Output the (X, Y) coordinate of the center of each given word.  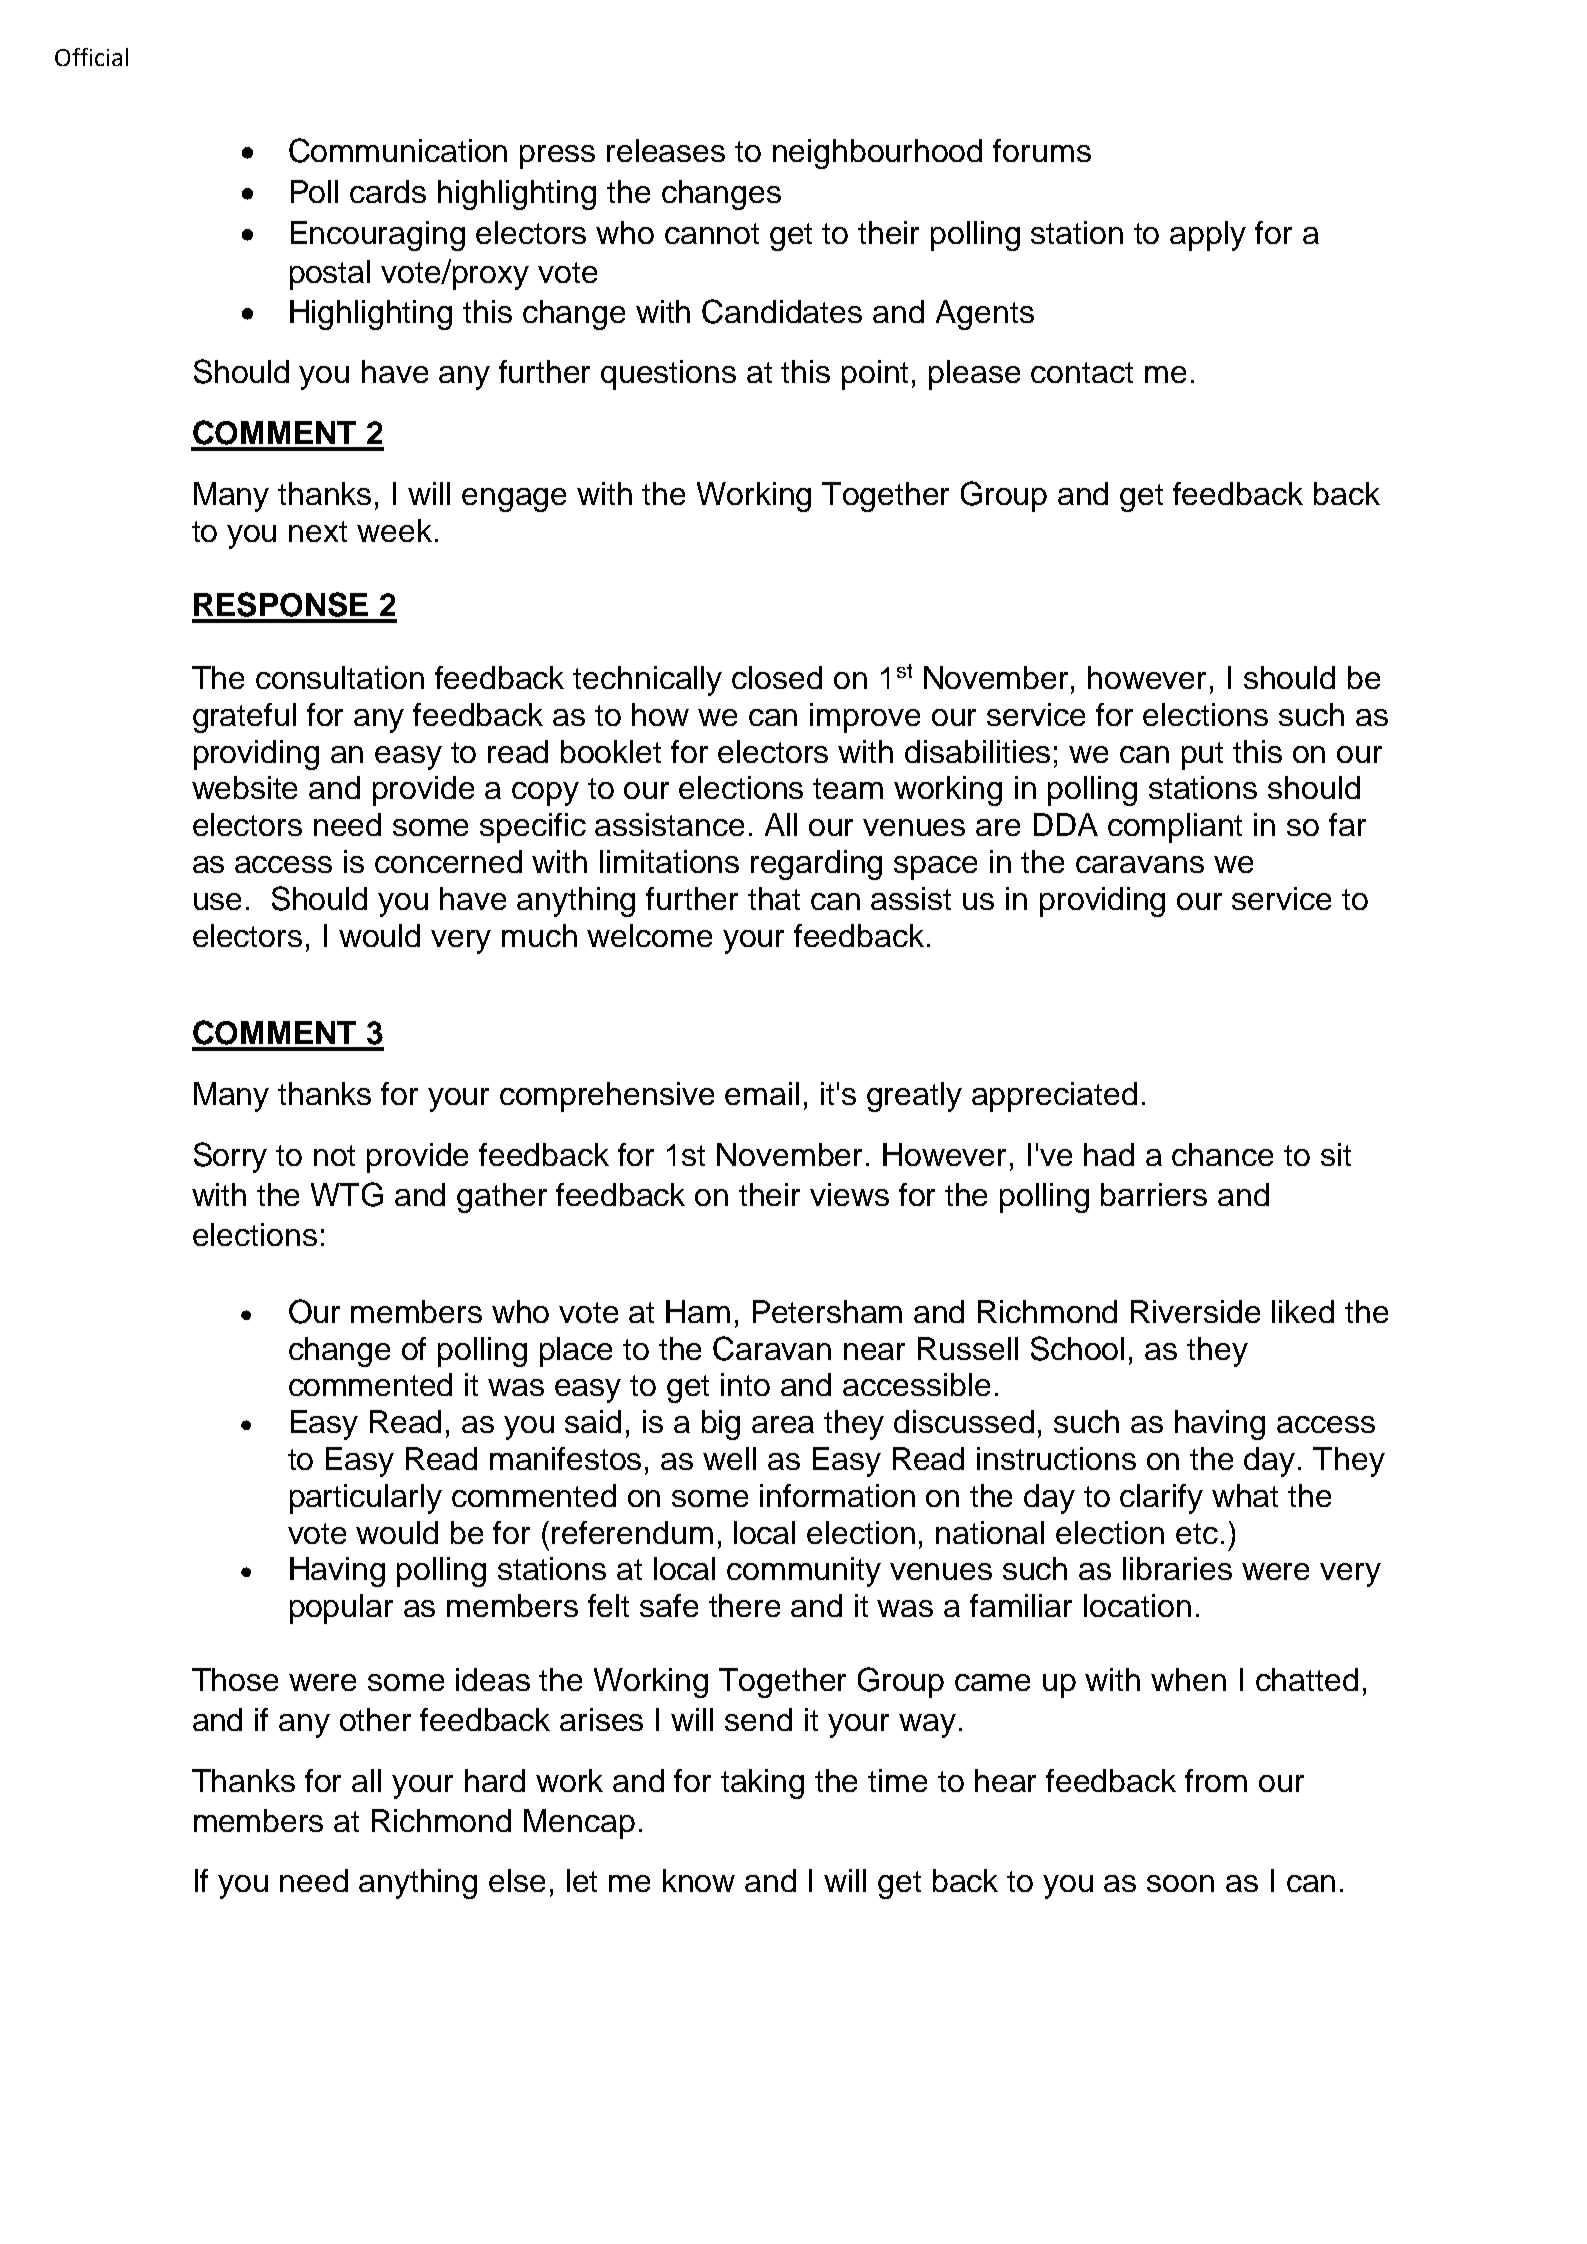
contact (1082, 372)
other (375, 1719)
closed (777, 677)
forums (1042, 150)
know (699, 1880)
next (318, 531)
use (217, 901)
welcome (649, 935)
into (745, 1384)
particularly (366, 1499)
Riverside (1195, 1311)
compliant (1175, 828)
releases (666, 150)
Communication (398, 150)
